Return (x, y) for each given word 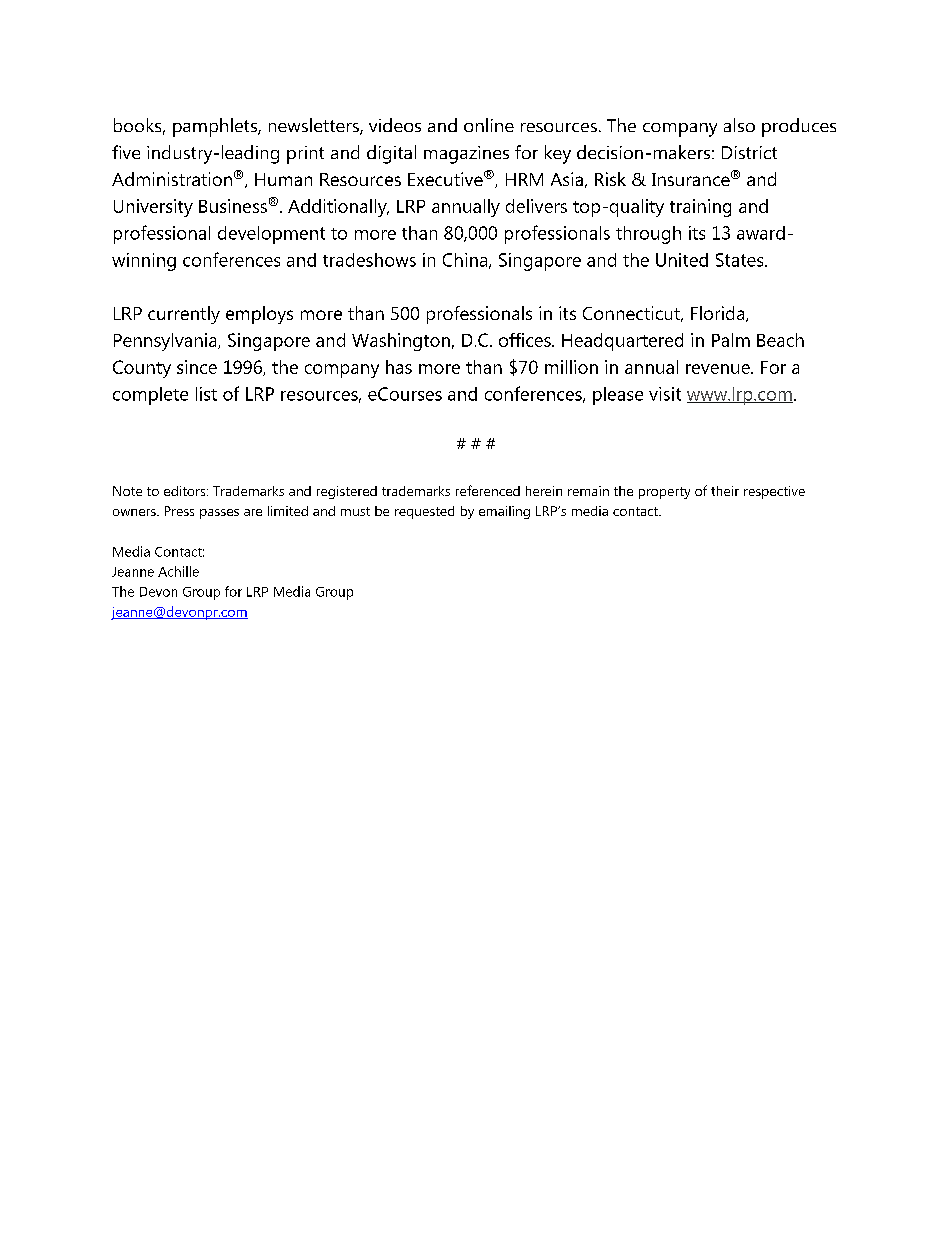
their (725, 491)
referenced (488, 490)
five (126, 152)
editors (186, 491)
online (489, 125)
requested (424, 512)
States (741, 260)
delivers (536, 206)
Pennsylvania (166, 342)
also (739, 125)
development (271, 235)
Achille (178, 571)
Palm (731, 340)
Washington (401, 342)
